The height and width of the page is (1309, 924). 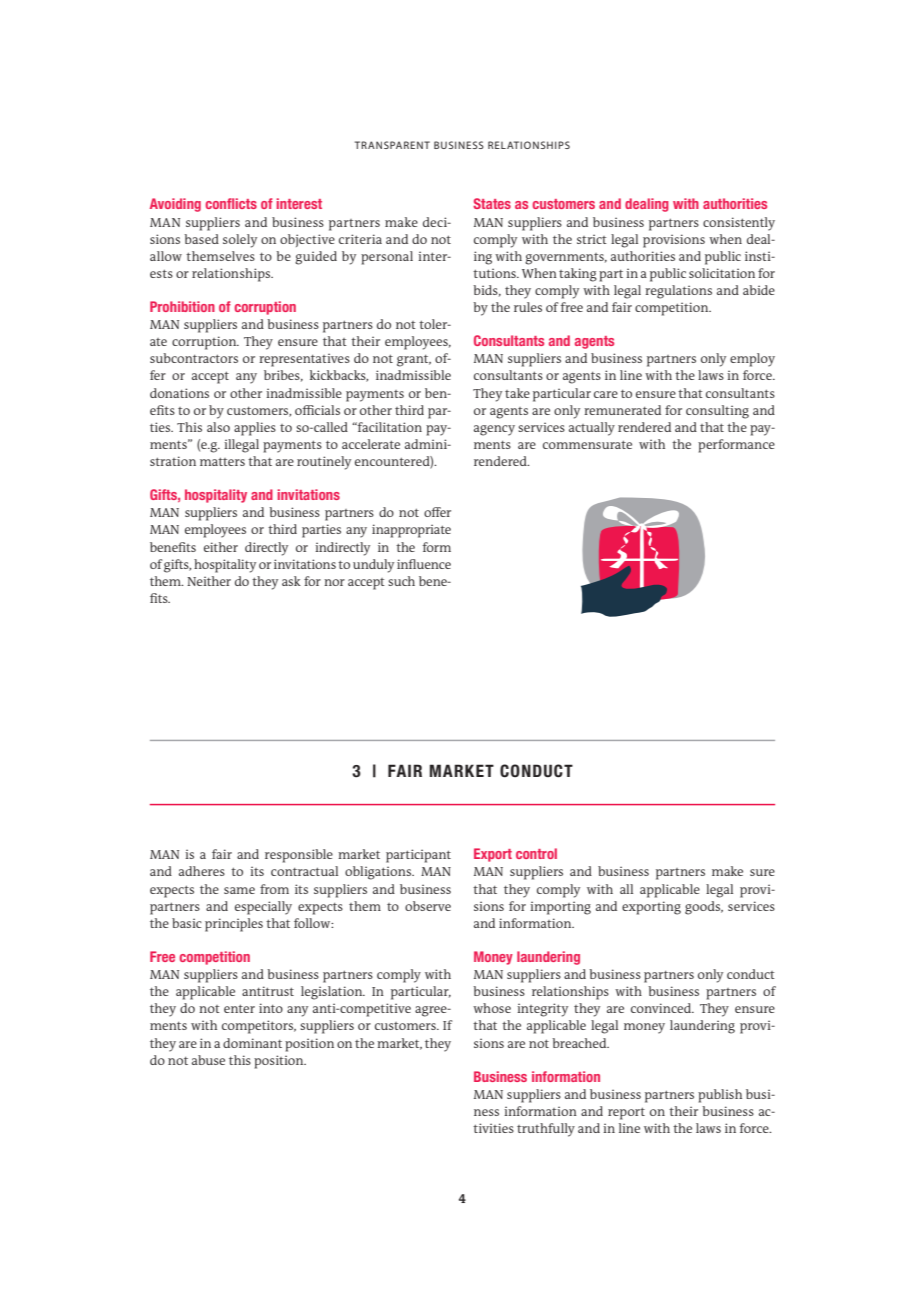 I want to click on whose, so click(x=492, y=1008).
